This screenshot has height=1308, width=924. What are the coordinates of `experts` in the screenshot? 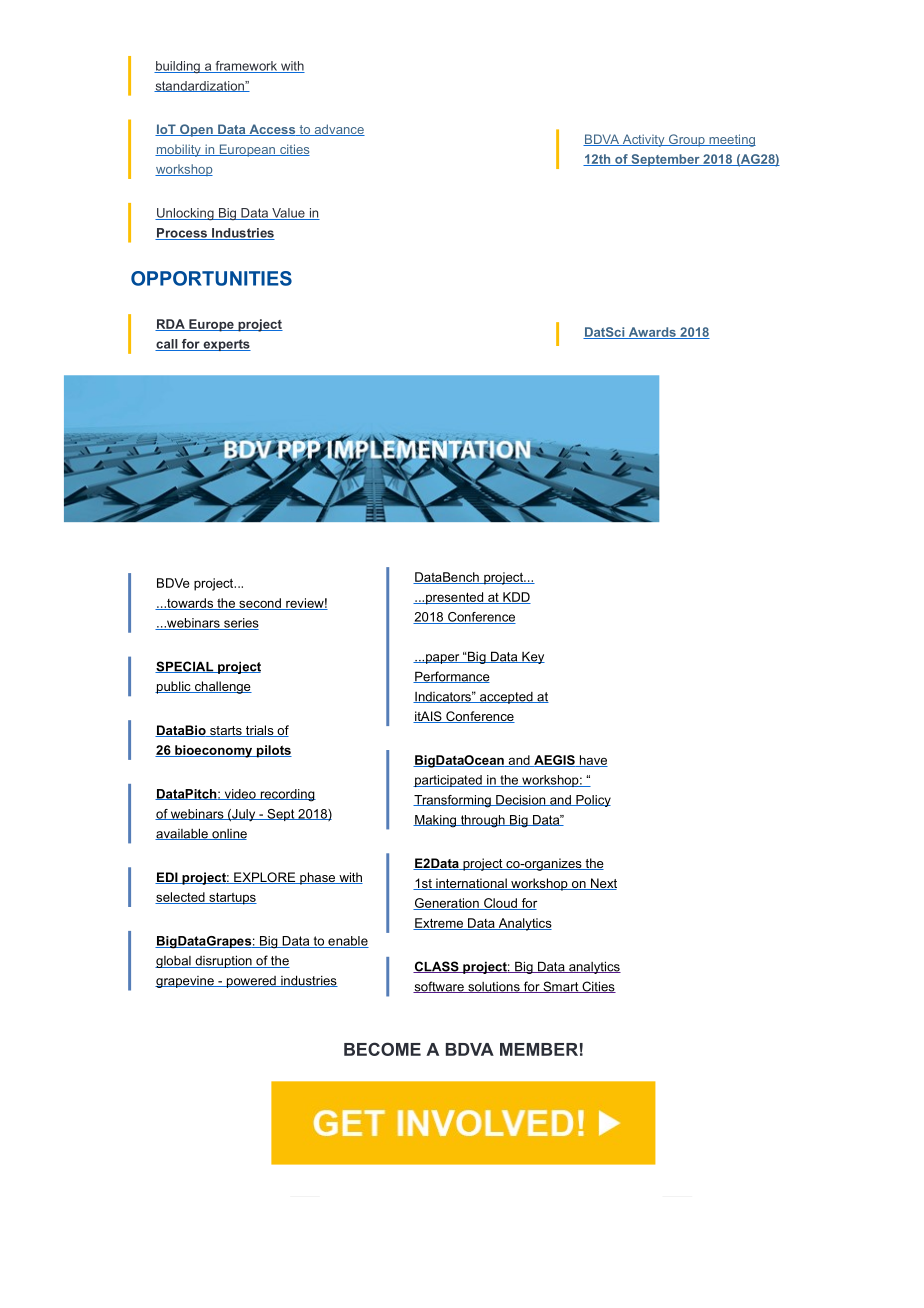 It's located at (226, 345).
